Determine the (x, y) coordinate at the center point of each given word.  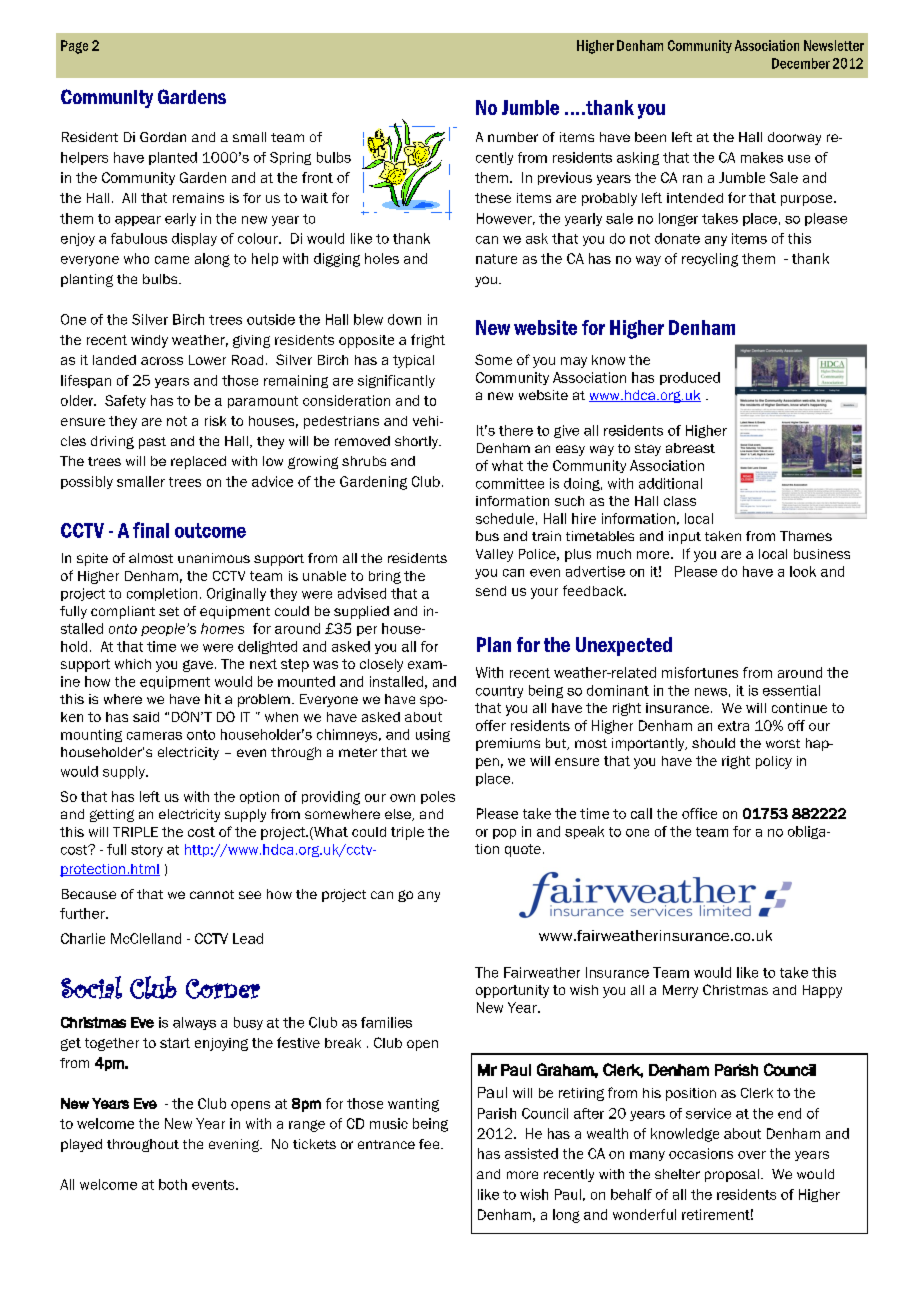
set (169, 611)
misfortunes (700, 672)
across (162, 361)
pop (504, 834)
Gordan (163, 137)
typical (413, 361)
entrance (386, 1144)
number (513, 137)
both (173, 1184)
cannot (212, 894)
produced (690, 378)
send (491, 591)
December (801, 63)
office (699, 813)
